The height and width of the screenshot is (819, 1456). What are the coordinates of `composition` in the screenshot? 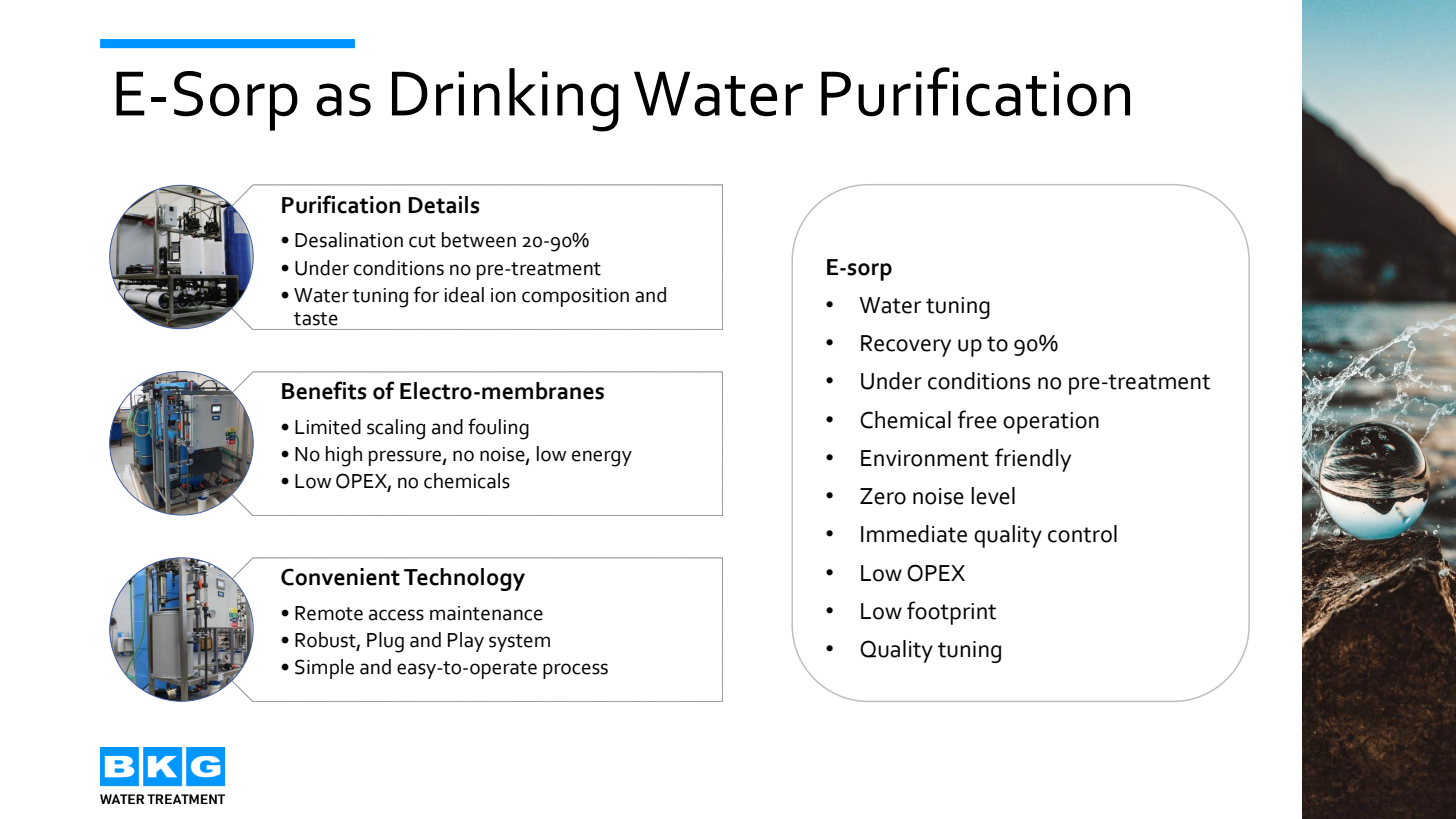 It's located at (575, 297).
